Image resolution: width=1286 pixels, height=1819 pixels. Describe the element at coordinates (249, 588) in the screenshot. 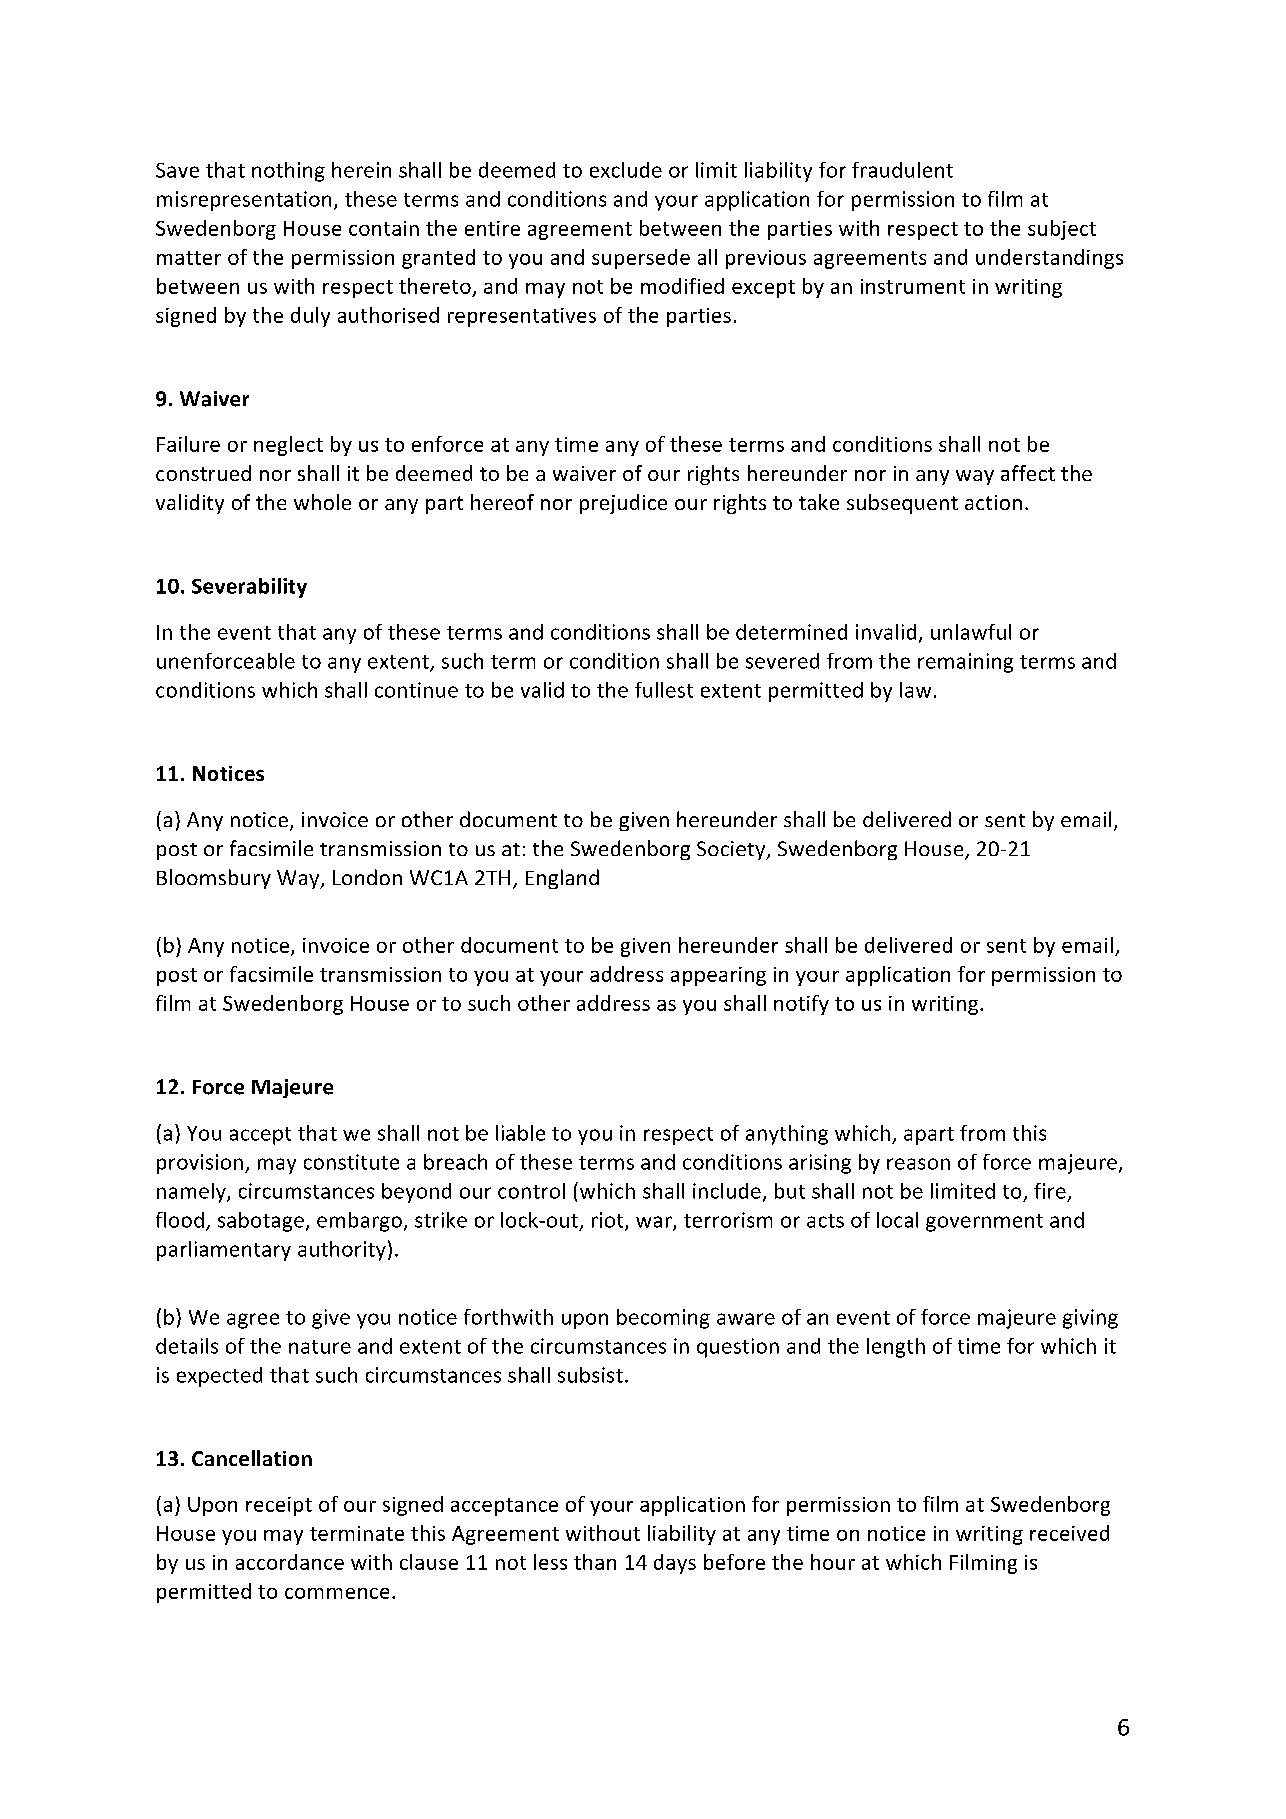

I see `Severability` at that location.
